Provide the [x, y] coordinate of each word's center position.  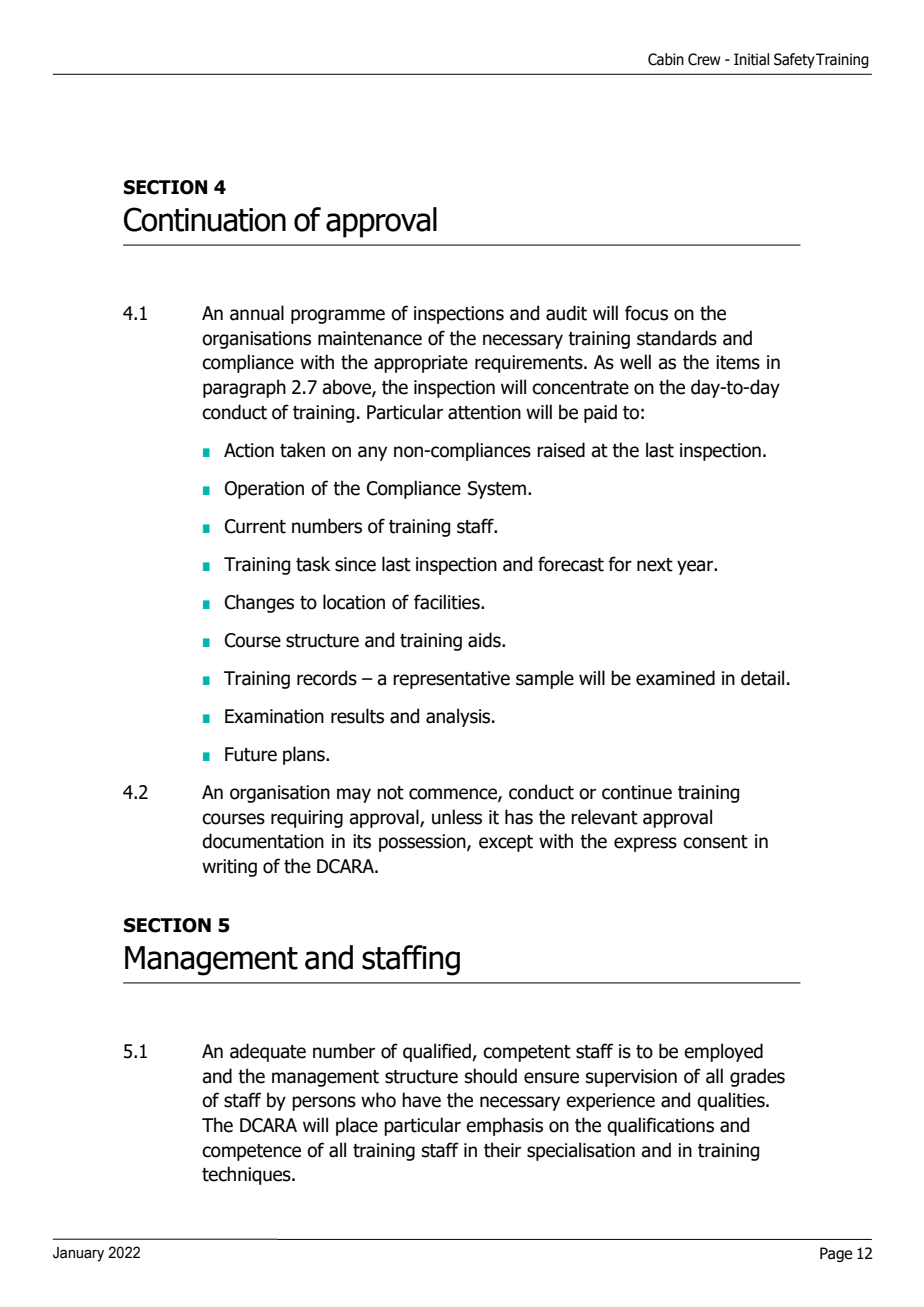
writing [229, 868]
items [738, 362]
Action [249, 450]
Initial [751, 59]
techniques [247, 1175]
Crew [704, 59]
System [497, 490]
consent [715, 842]
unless [457, 817]
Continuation [205, 219]
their [502, 1150]
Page [836, 1254]
